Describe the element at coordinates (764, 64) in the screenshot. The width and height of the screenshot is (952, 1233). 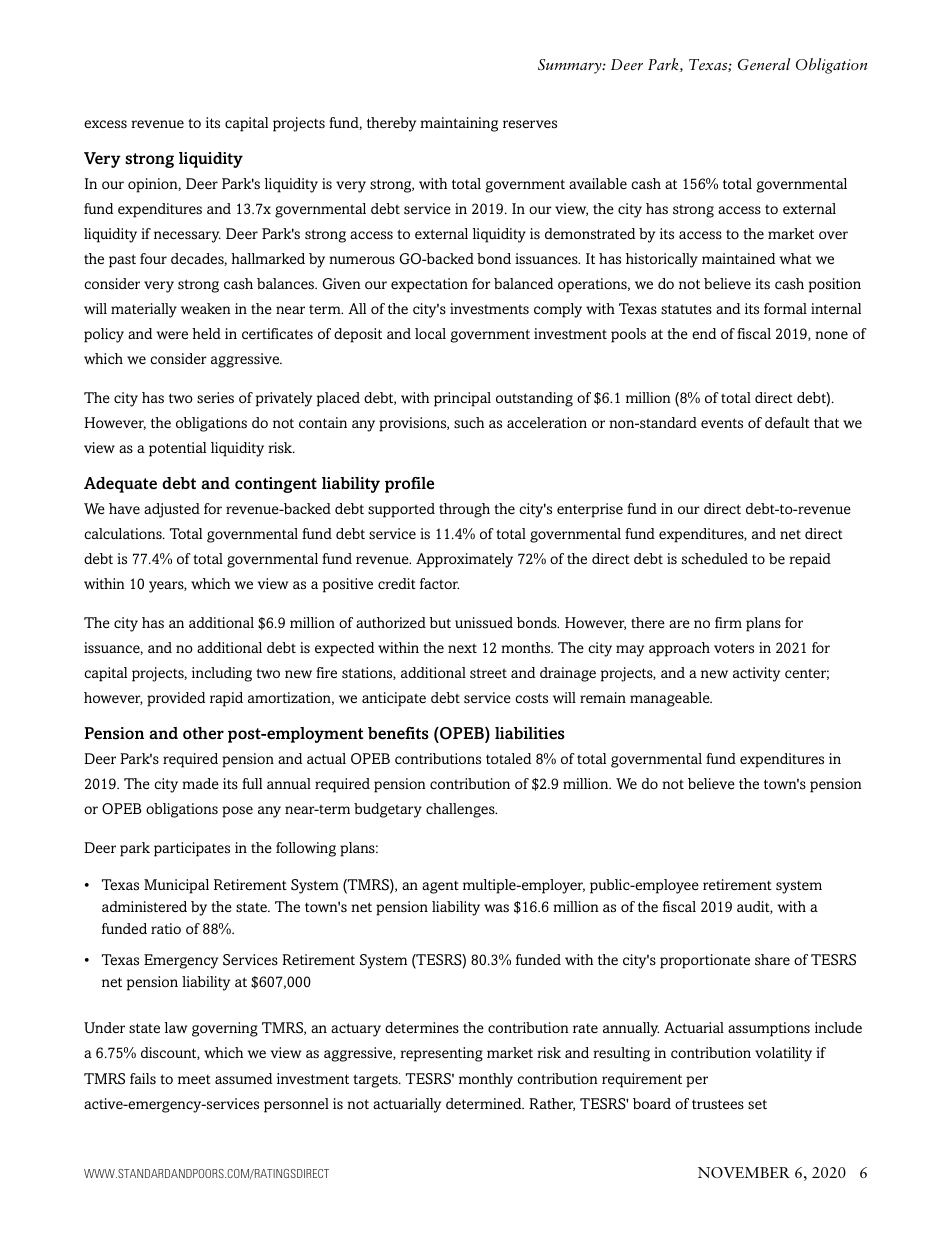
I see `General` at that location.
